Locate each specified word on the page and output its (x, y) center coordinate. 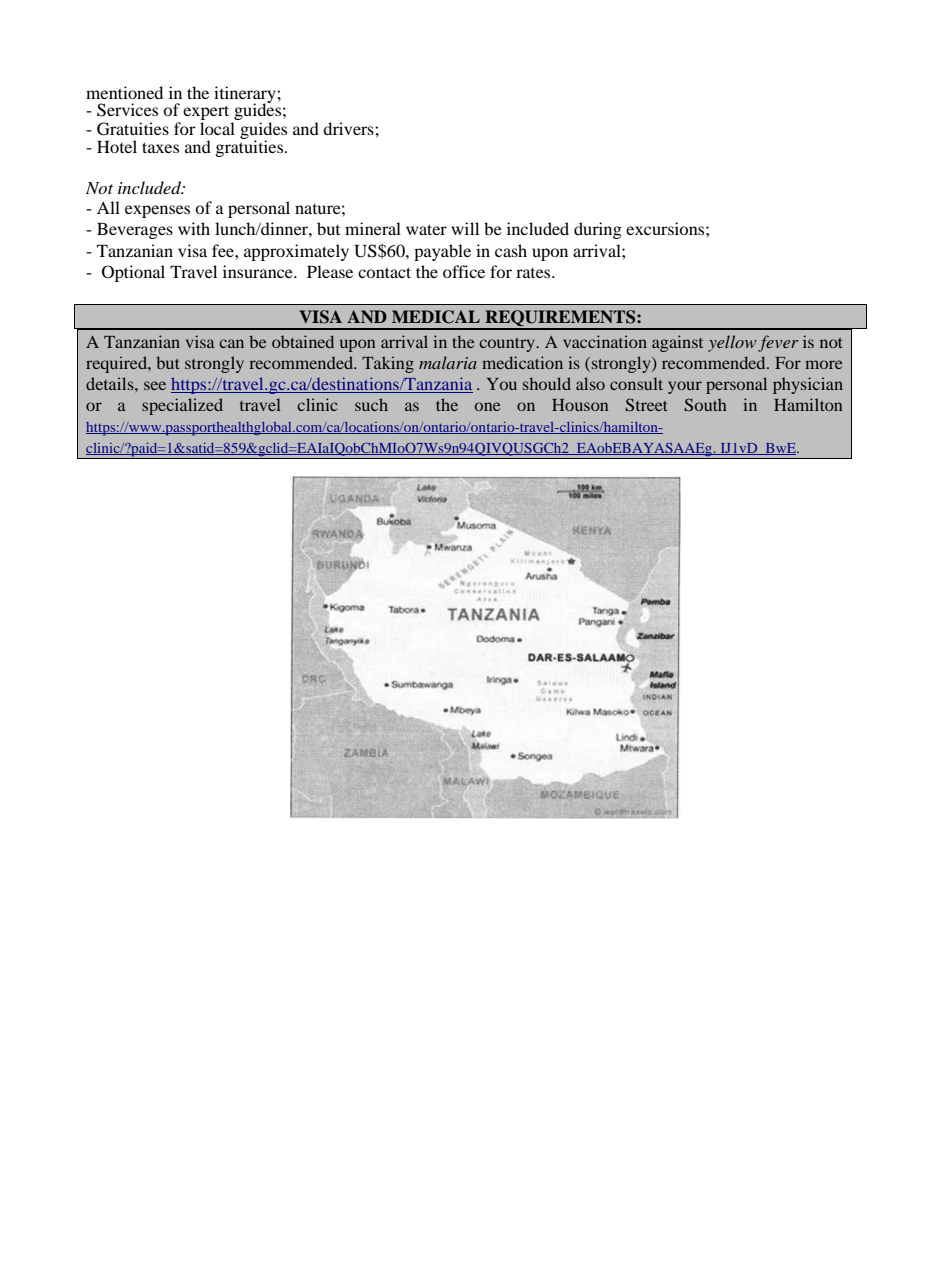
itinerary (246, 95)
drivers (349, 128)
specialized (182, 406)
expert (206, 113)
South (705, 404)
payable (442, 252)
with (194, 228)
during (598, 230)
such (371, 404)
